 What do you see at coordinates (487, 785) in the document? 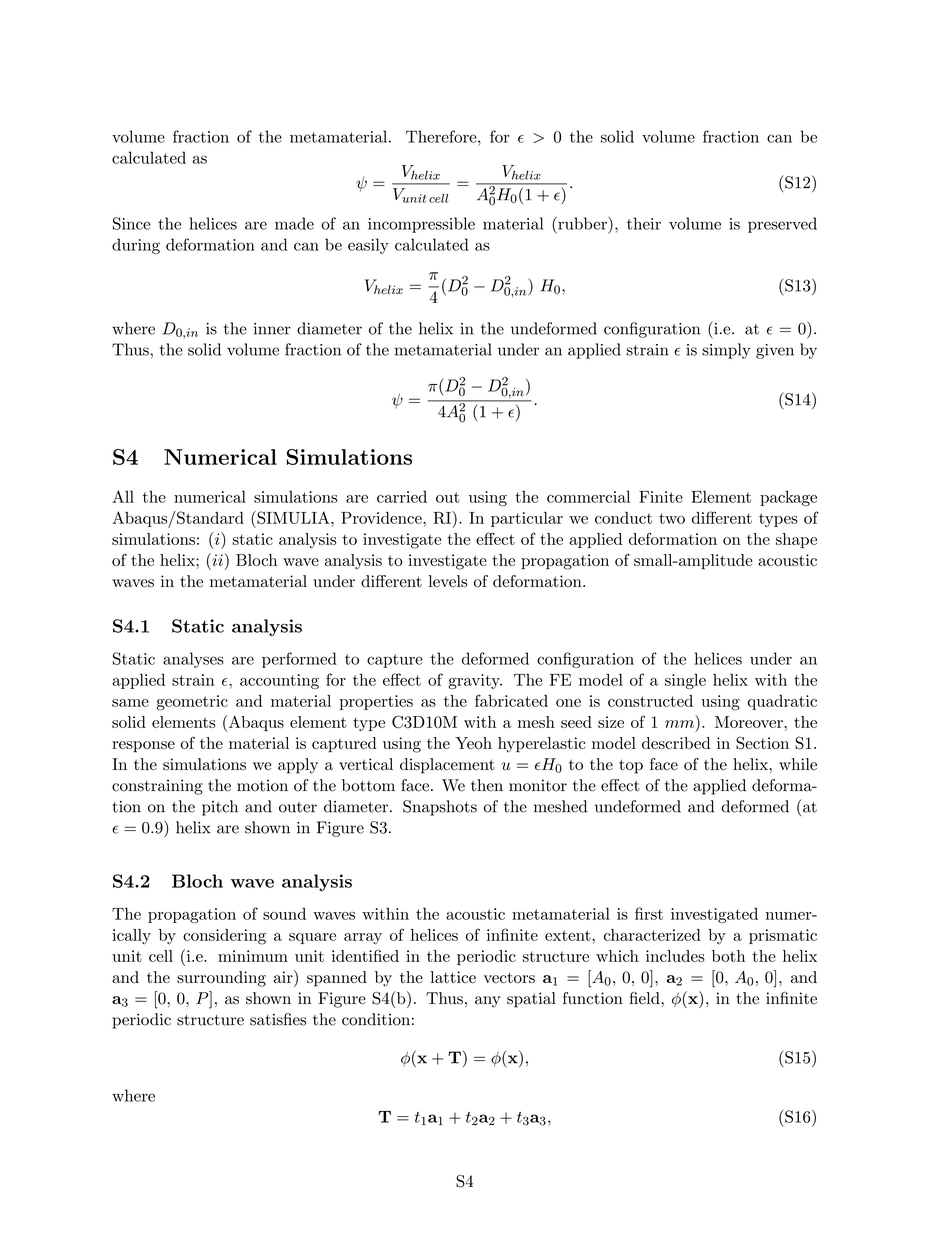
I see `then` at bounding box center [487, 785].
